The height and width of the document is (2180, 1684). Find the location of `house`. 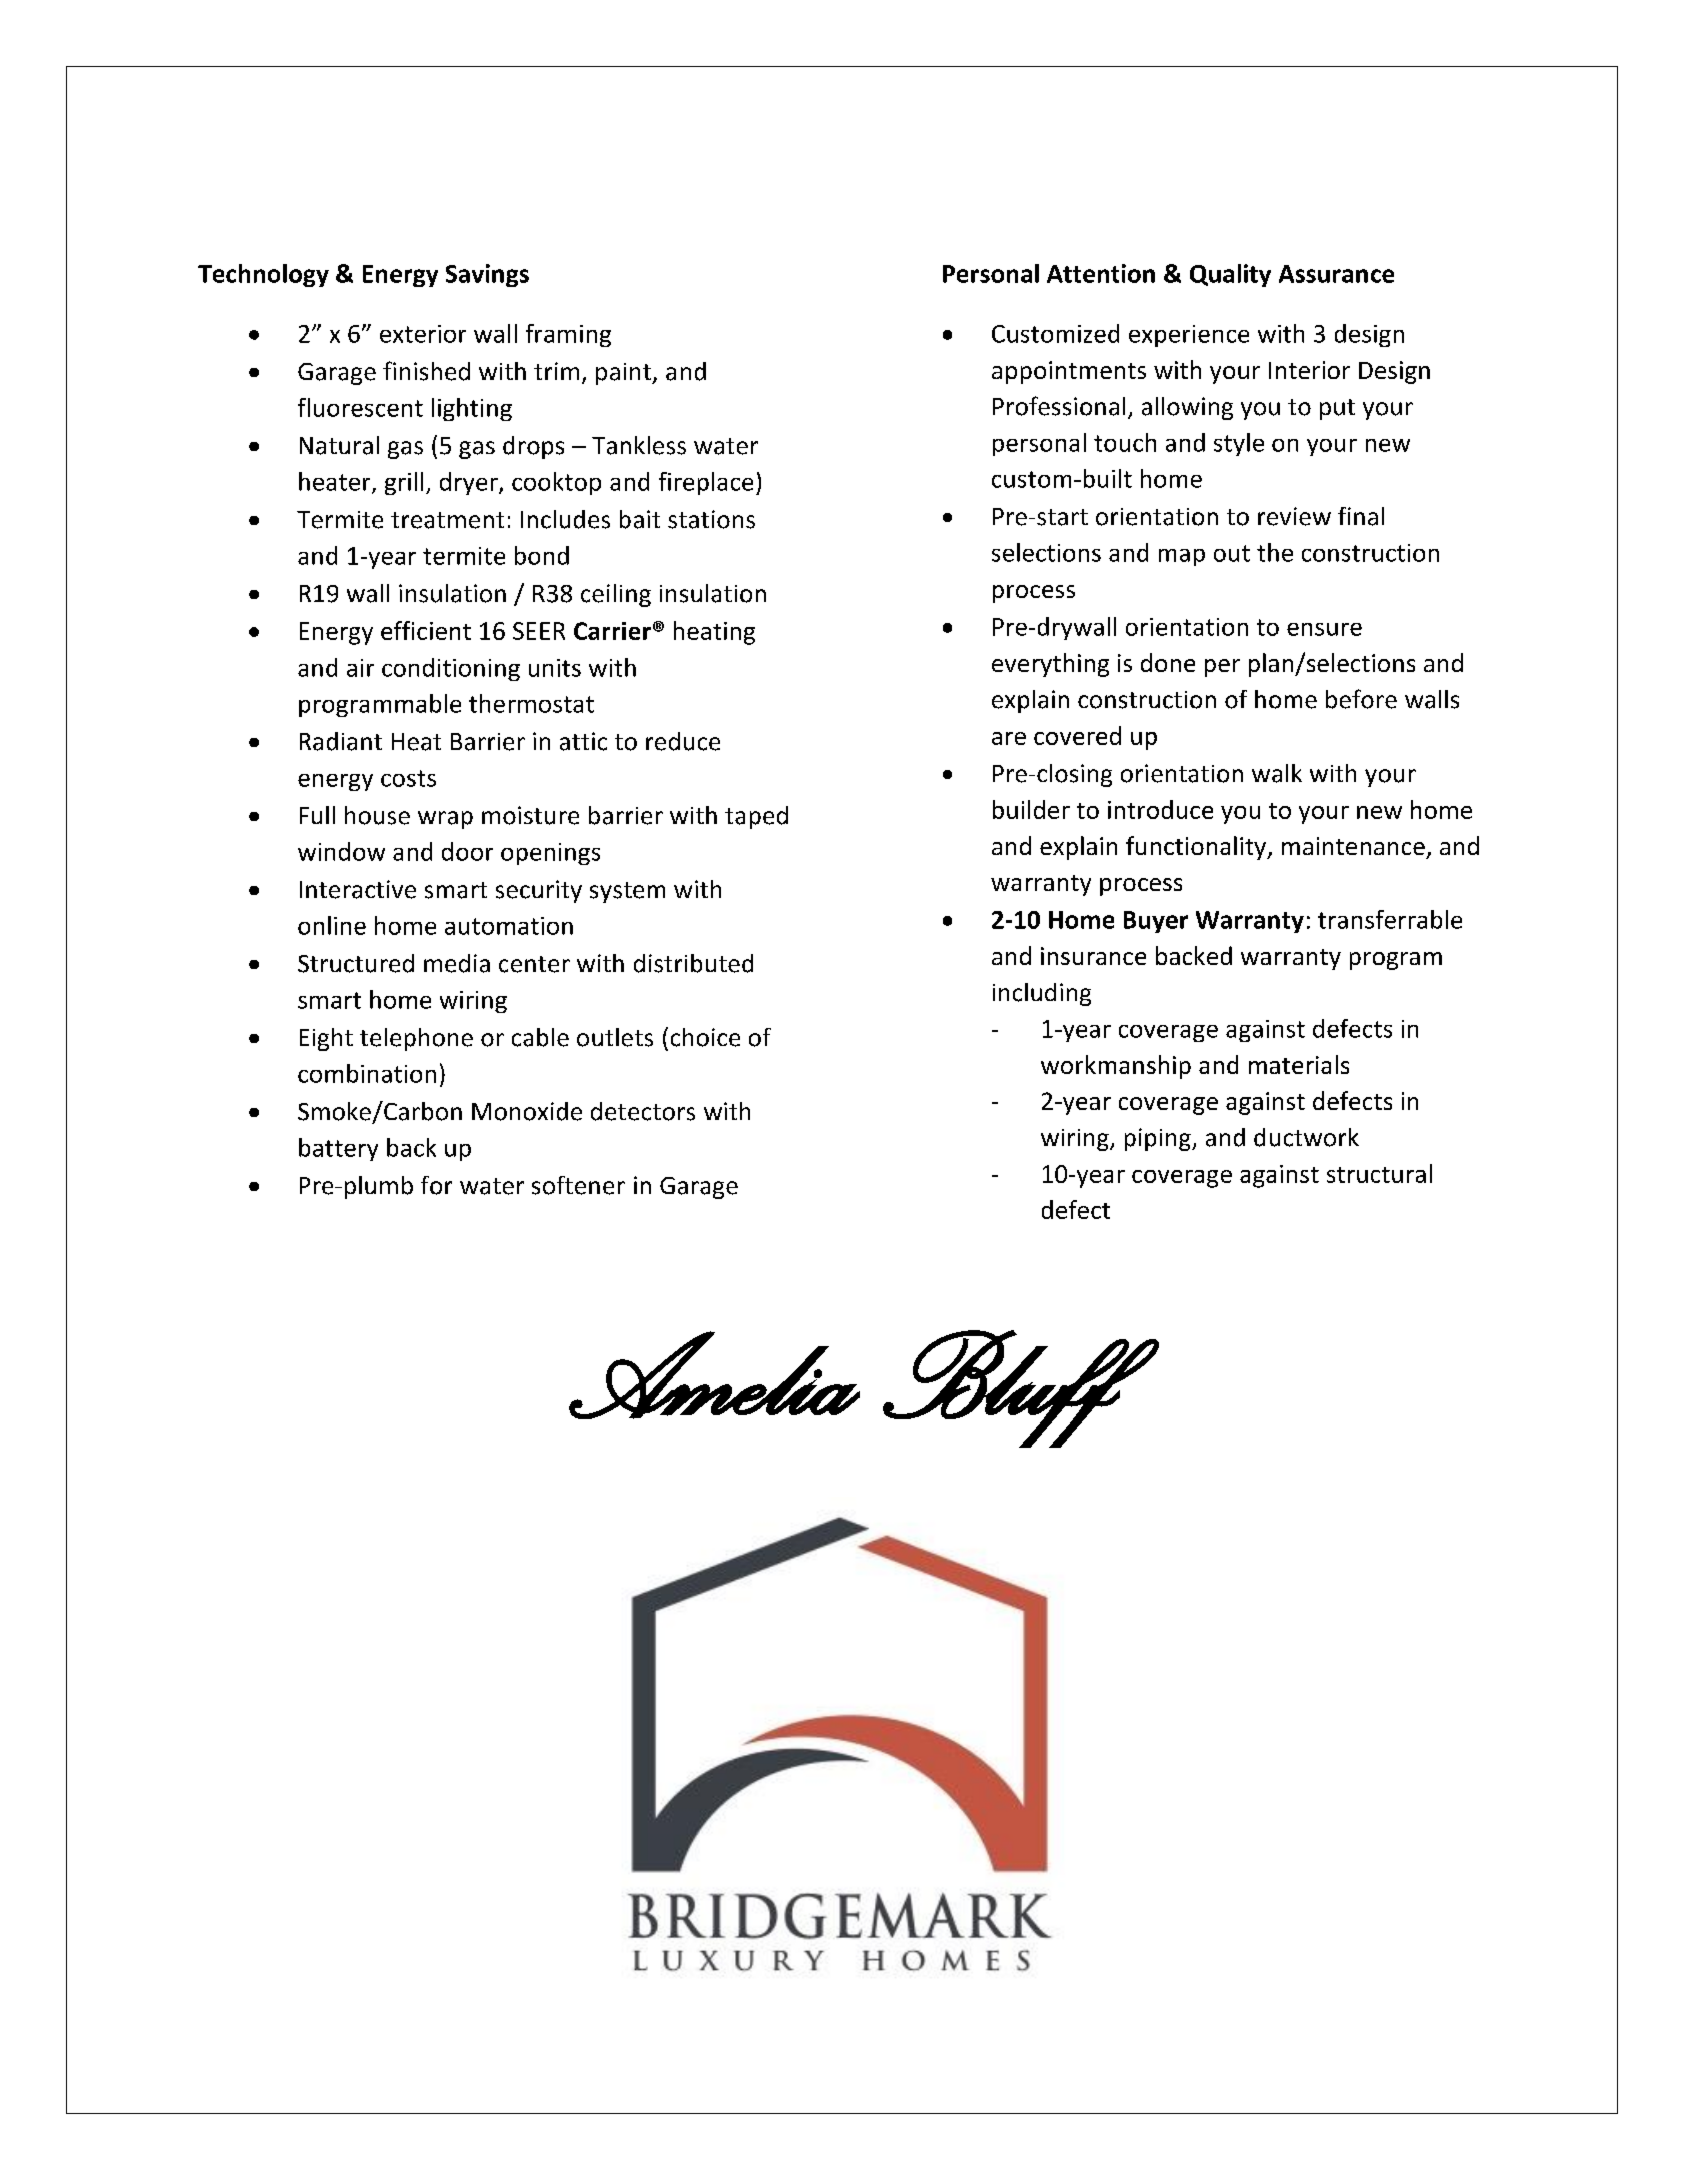

house is located at coordinates (377, 815).
